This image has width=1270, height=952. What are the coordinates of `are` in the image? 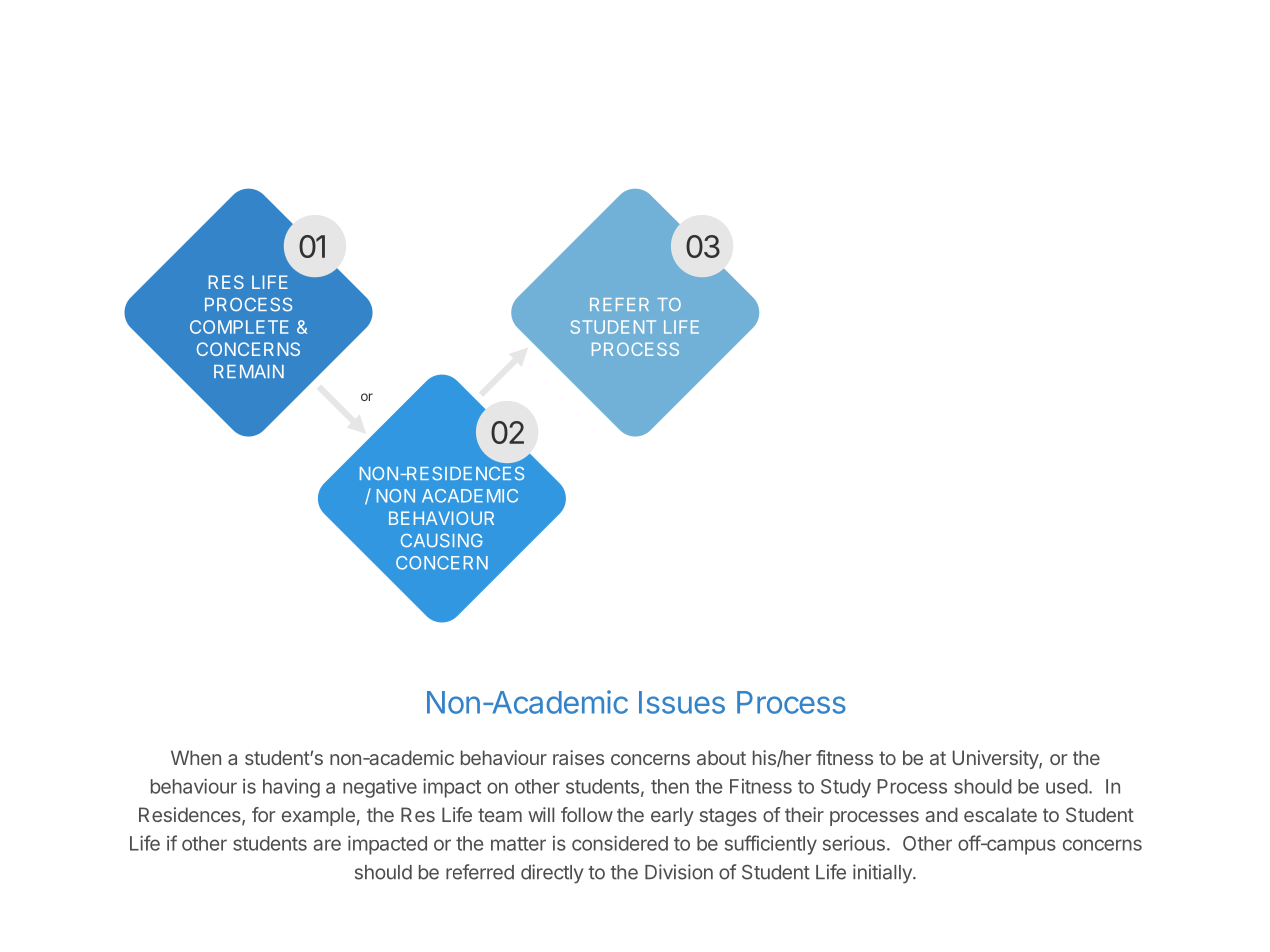 It's located at (327, 845).
